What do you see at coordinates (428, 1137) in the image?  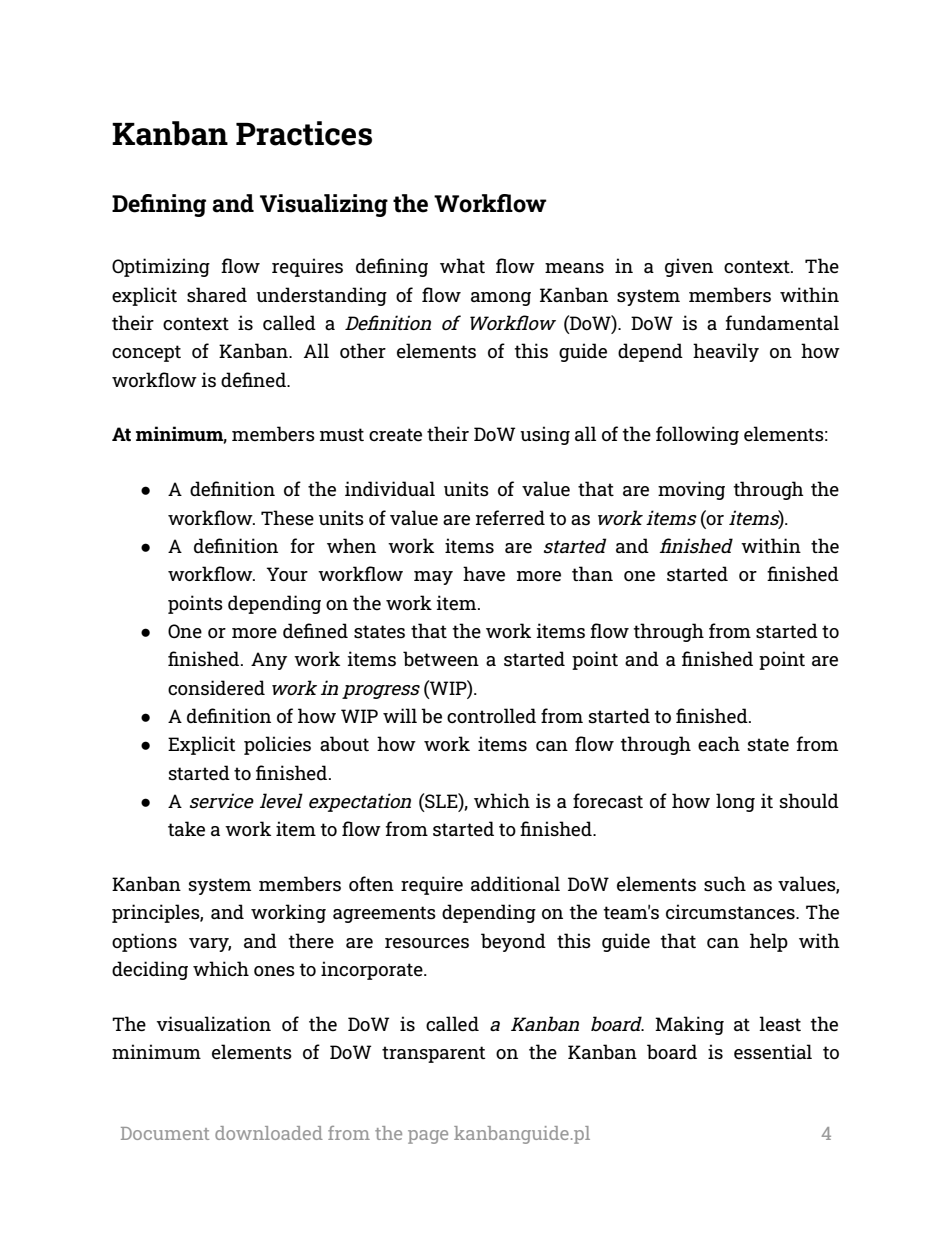 I see `page` at bounding box center [428, 1137].
